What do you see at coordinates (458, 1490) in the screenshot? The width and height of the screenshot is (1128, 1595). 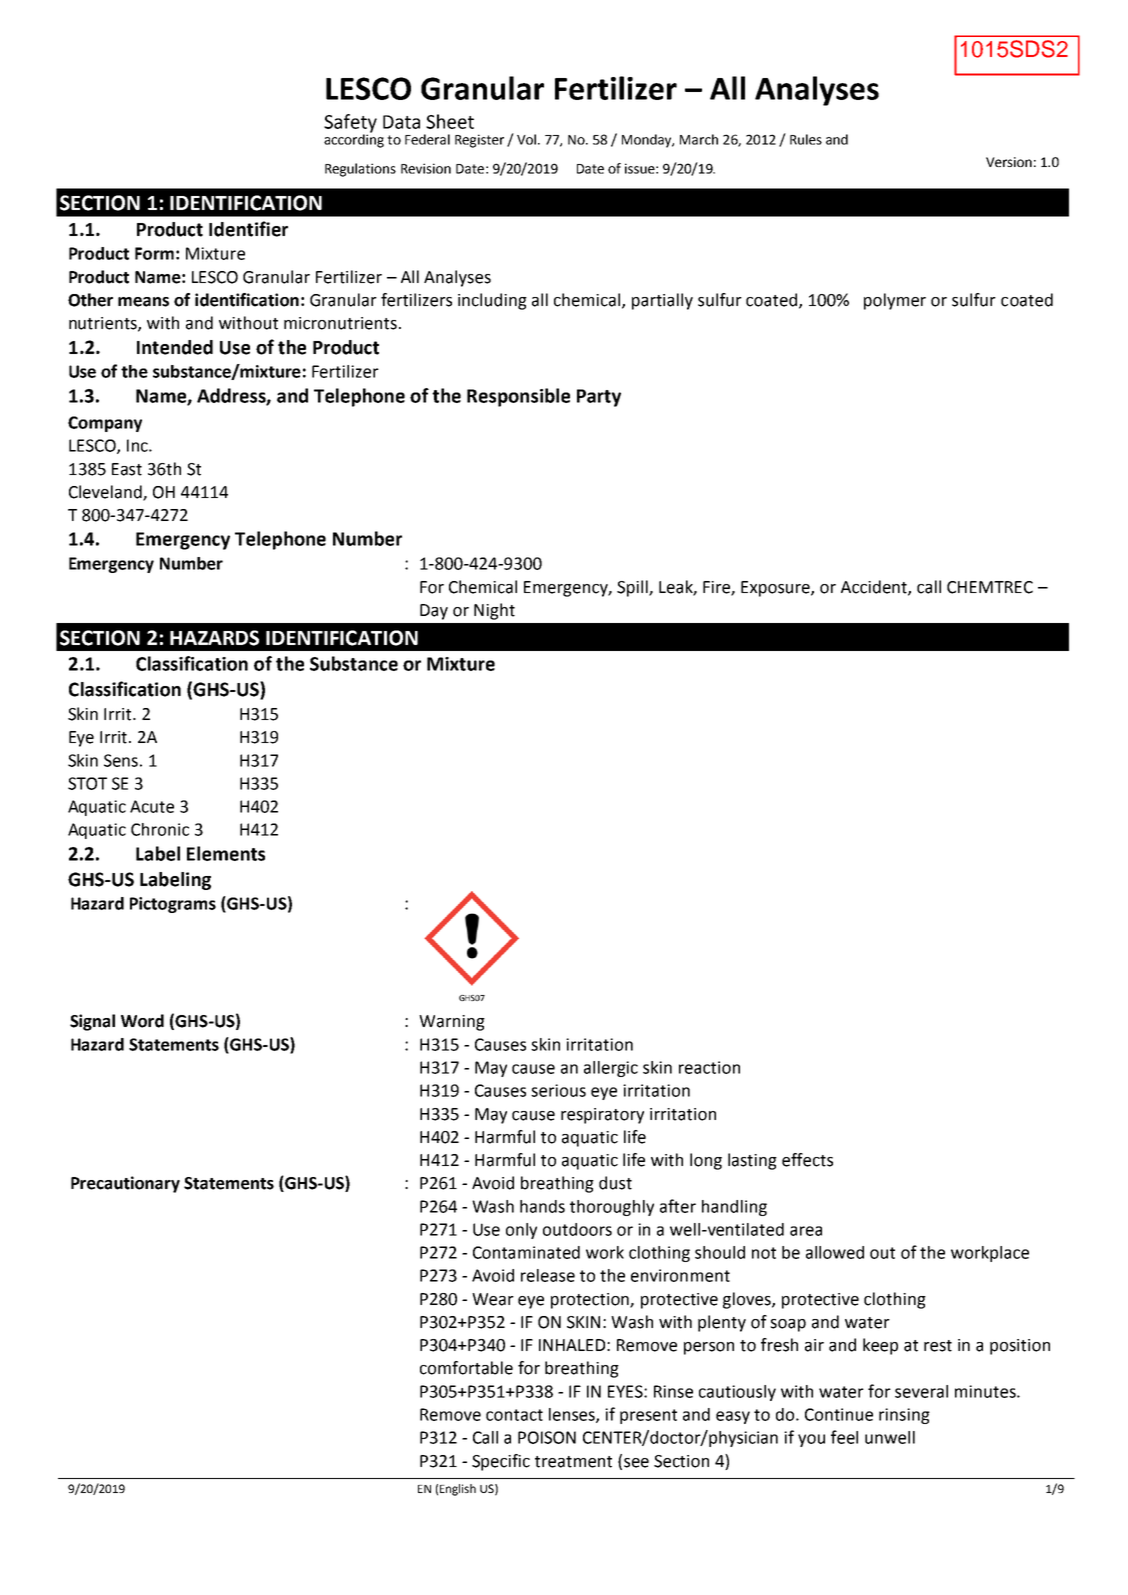 I see `English` at bounding box center [458, 1490].
